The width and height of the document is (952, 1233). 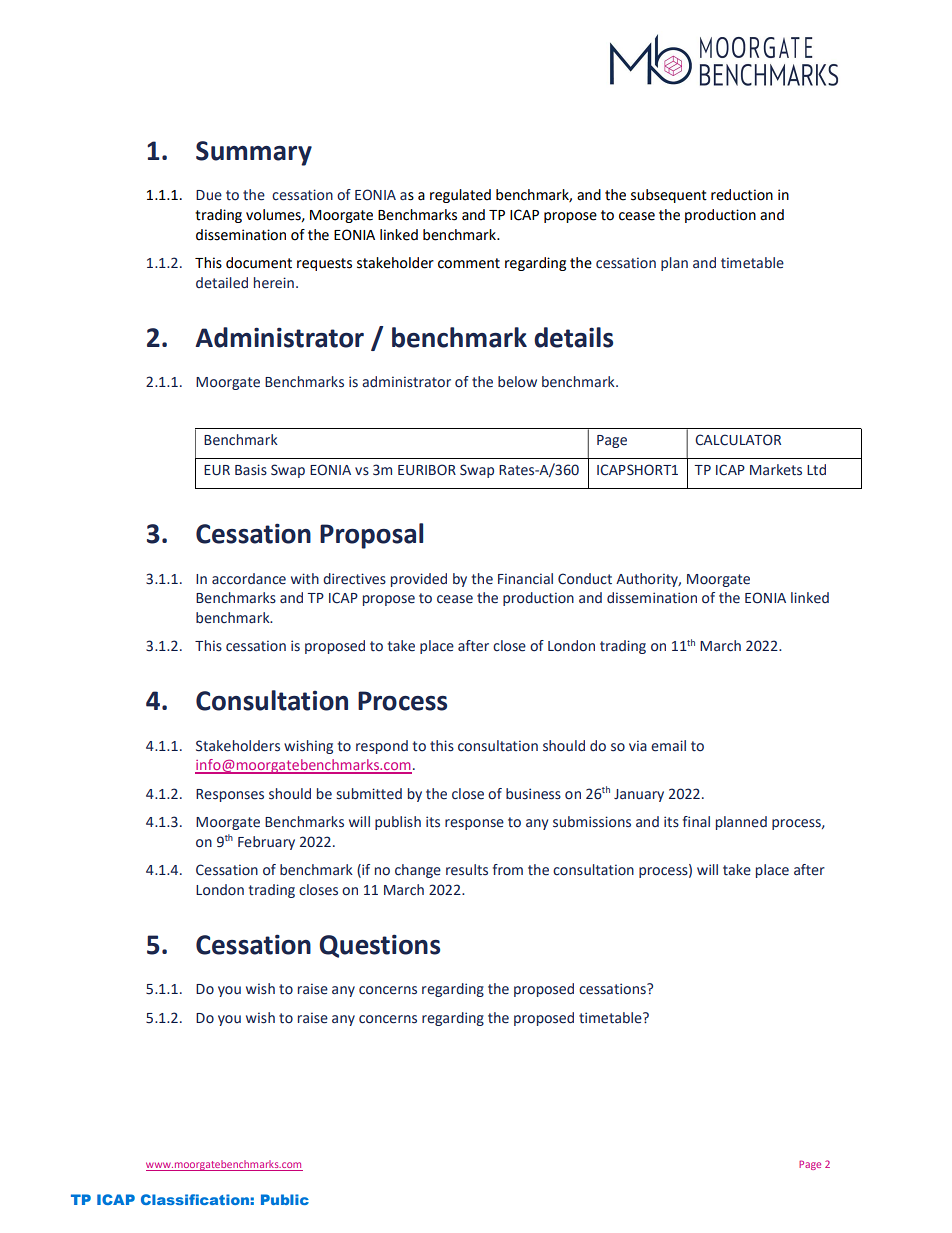 What do you see at coordinates (508, 870) in the document?
I see `from` at bounding box center [508, 870].
